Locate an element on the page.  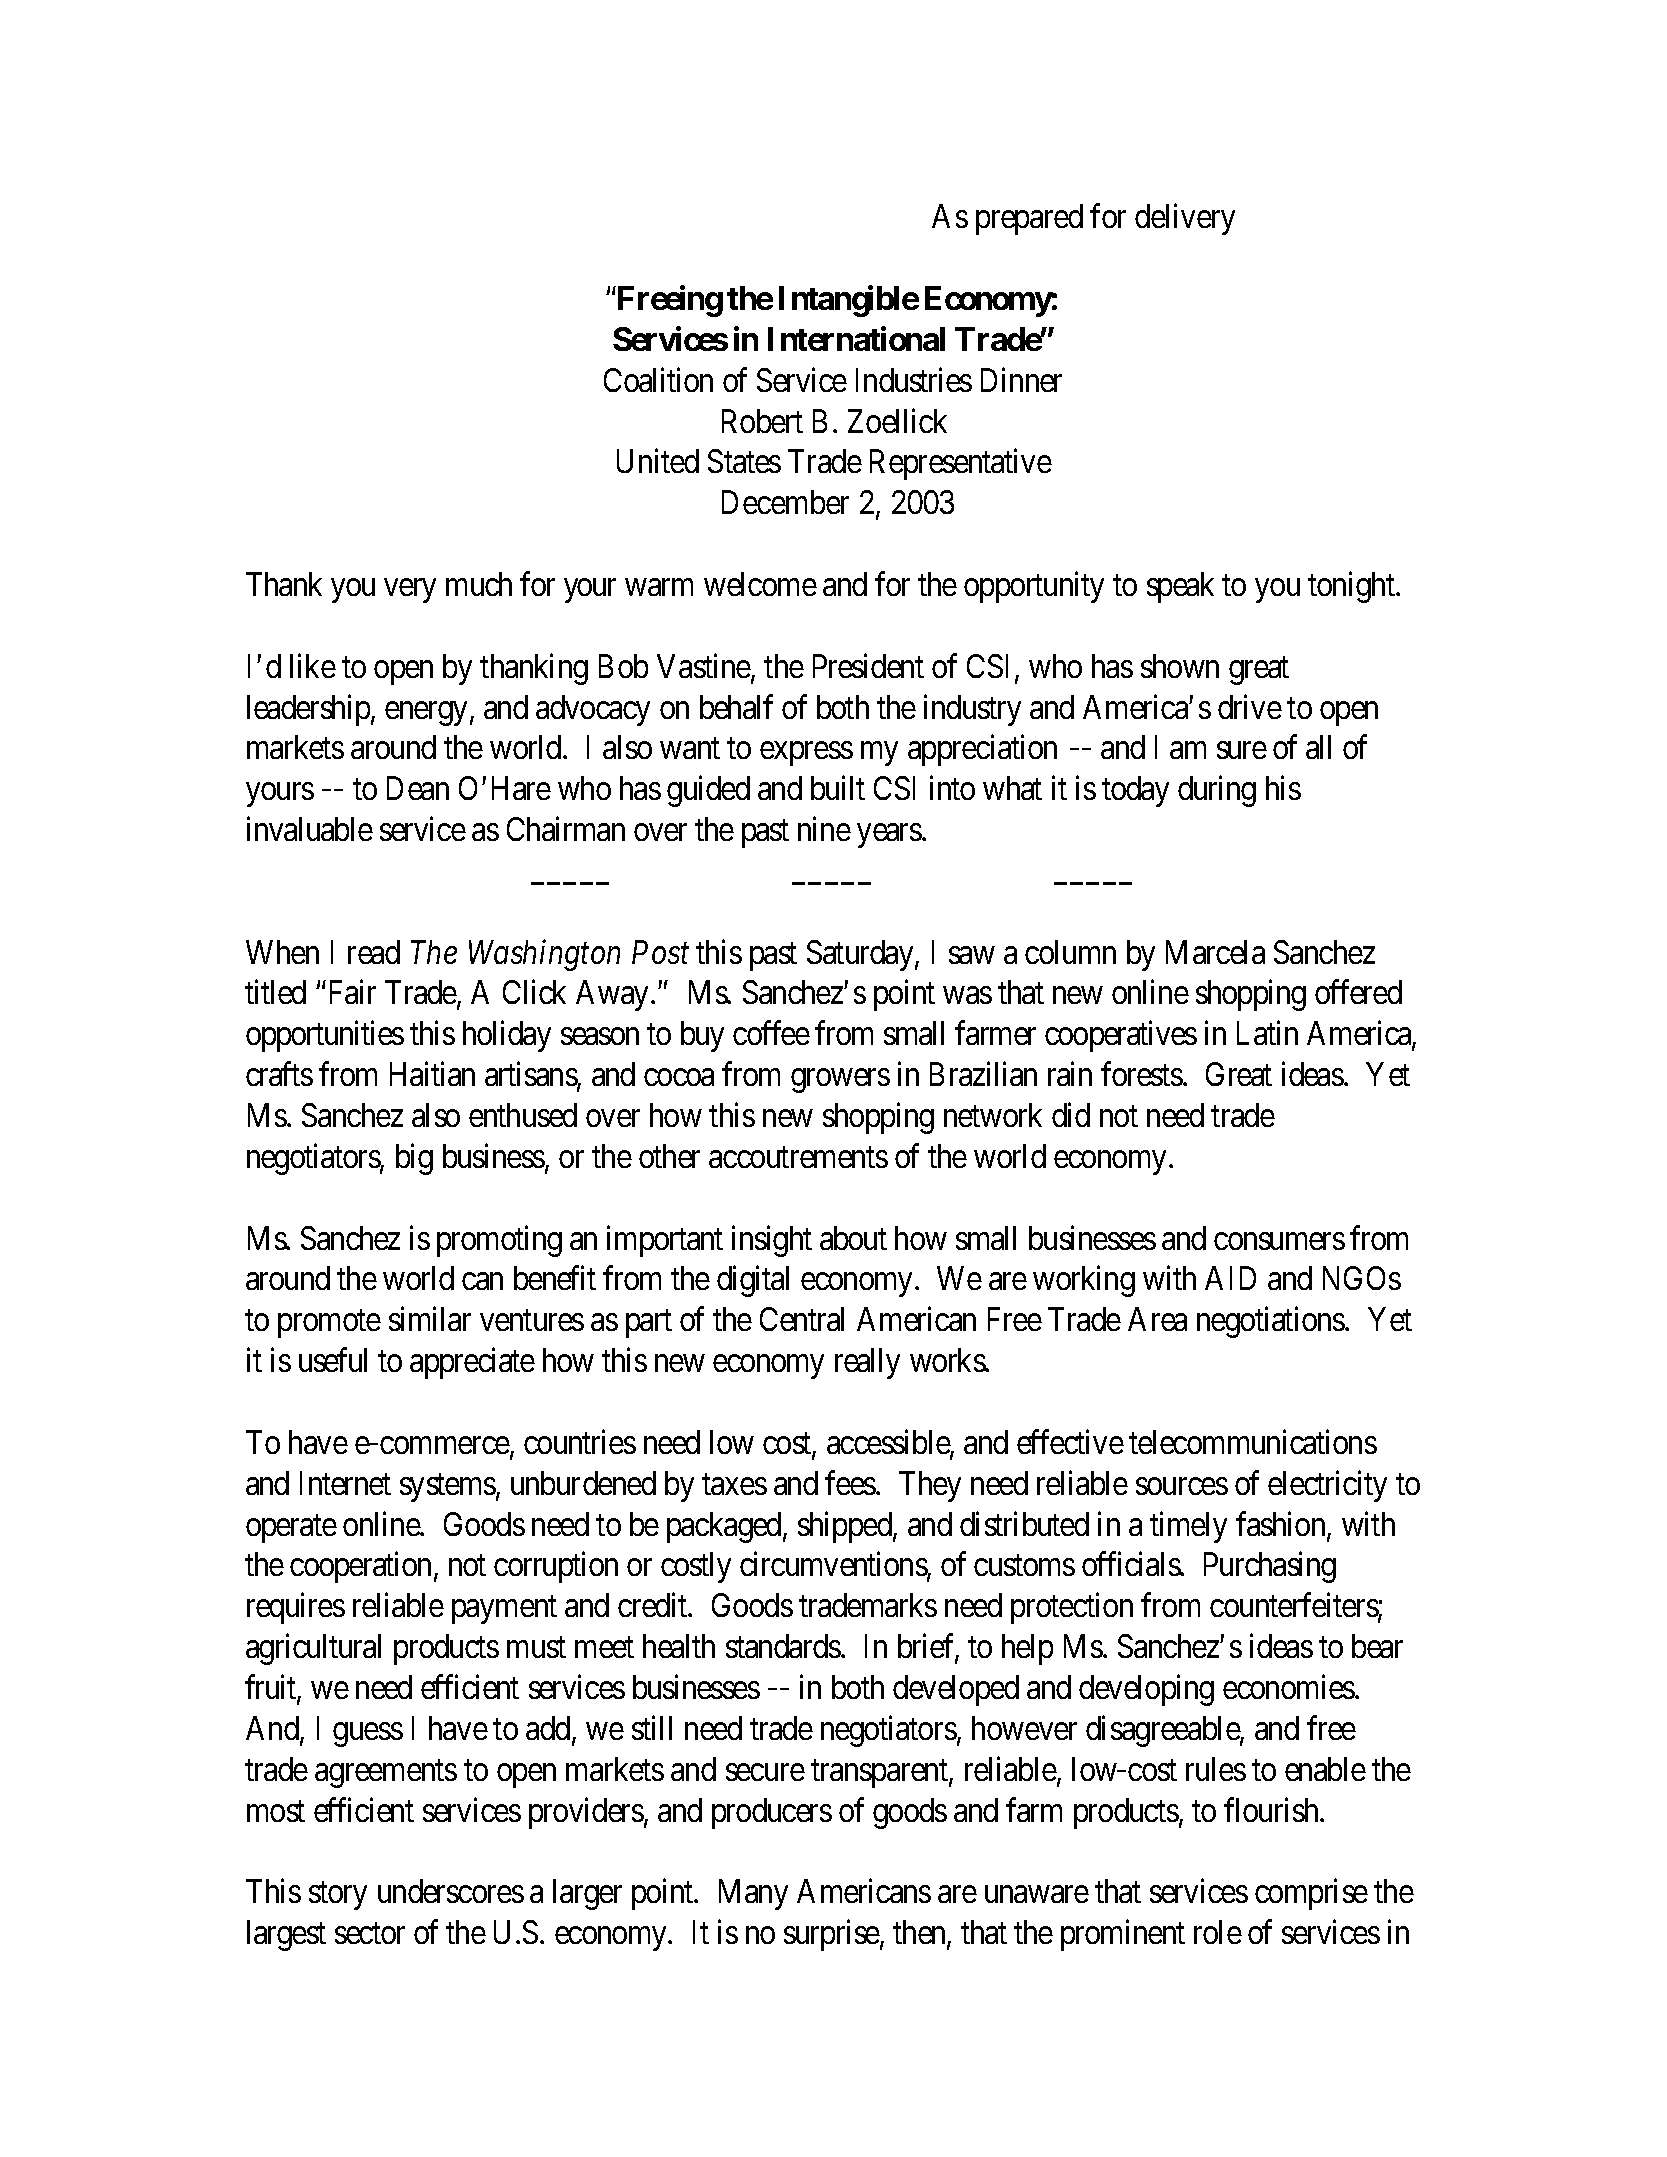
Latin is located at coordinates (1267, 1033).
